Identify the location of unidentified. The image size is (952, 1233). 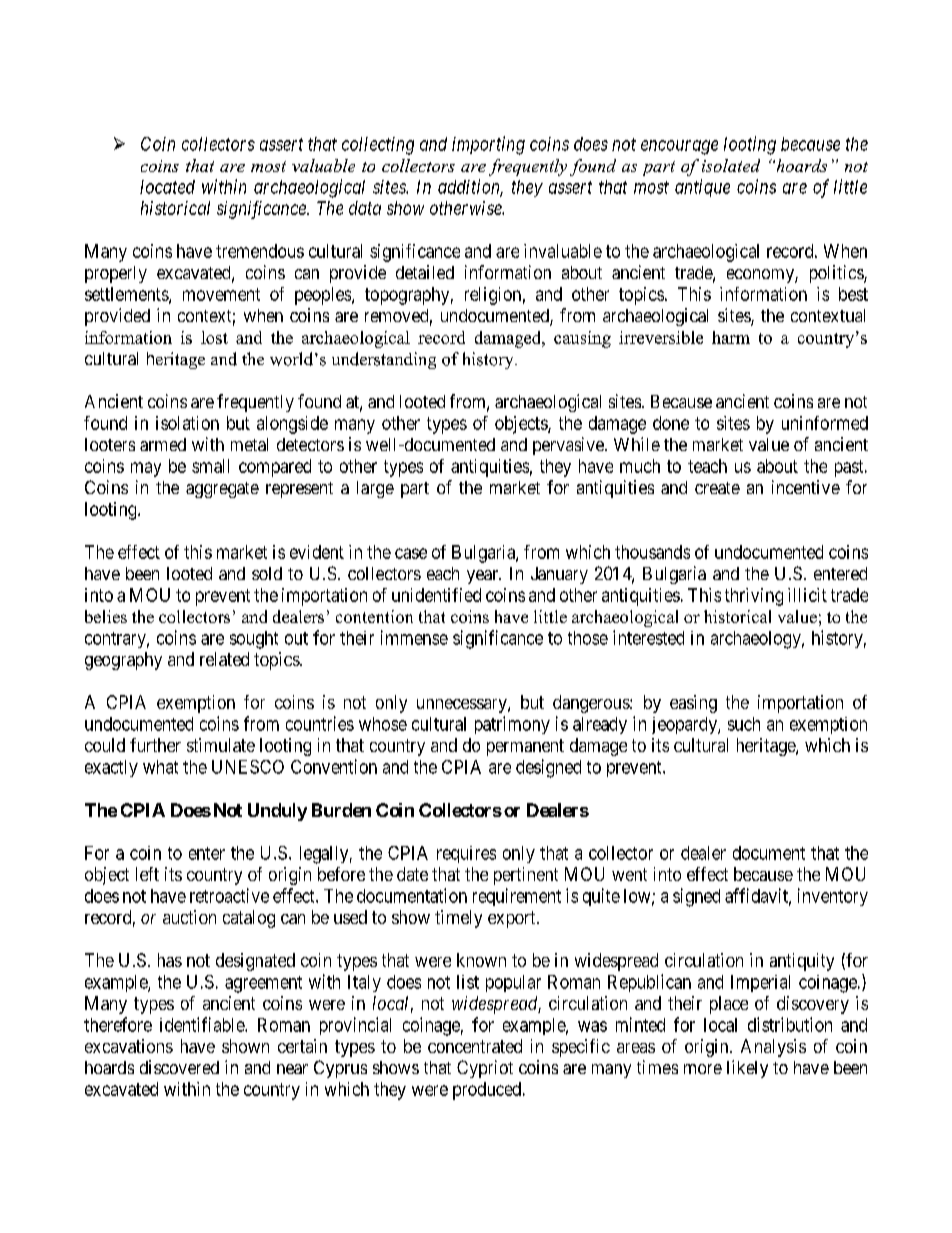
(436, 595).
